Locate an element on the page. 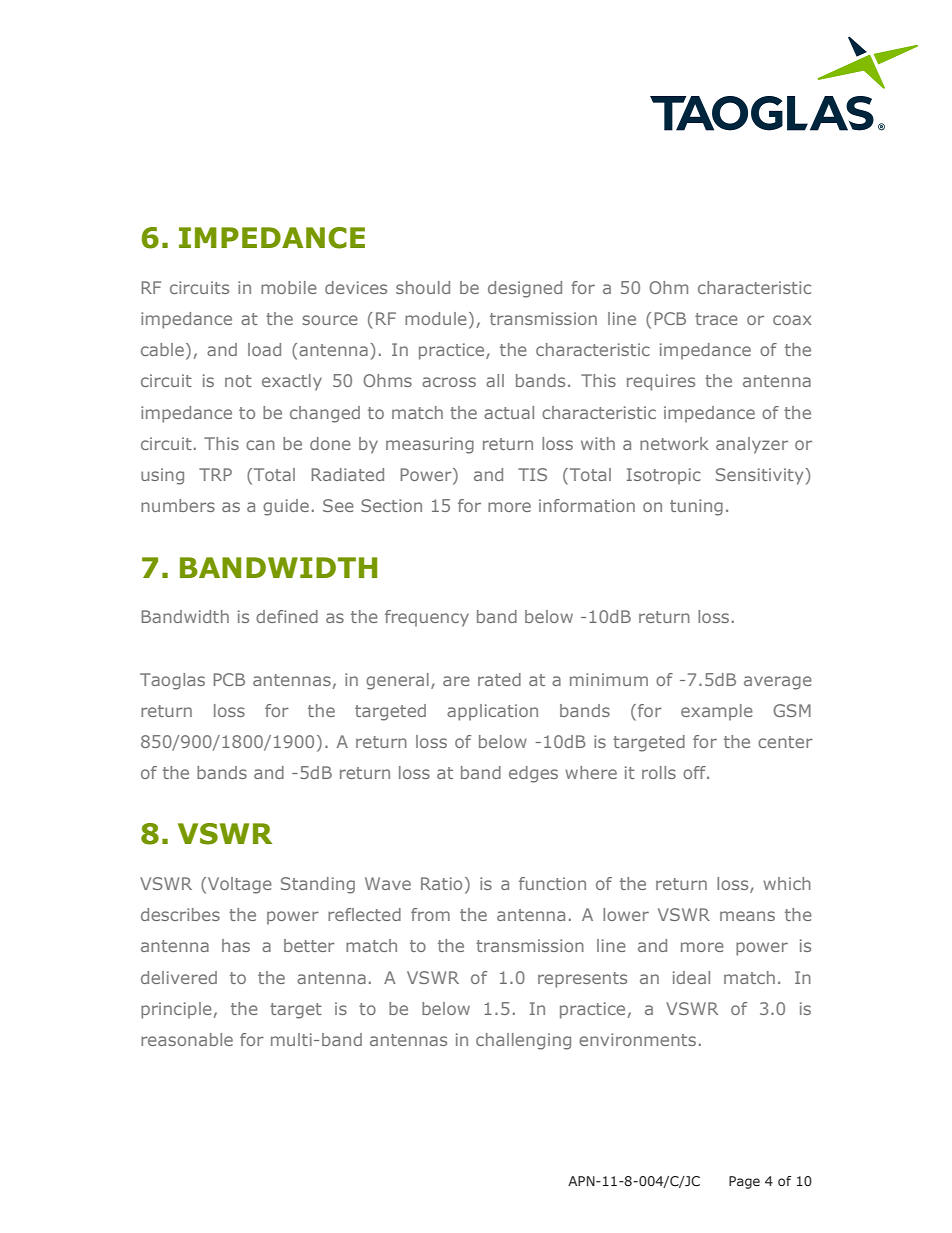 Image resolution: width=952 pixels, height=1233 pixels. example is located at coordinates (717, 712).
